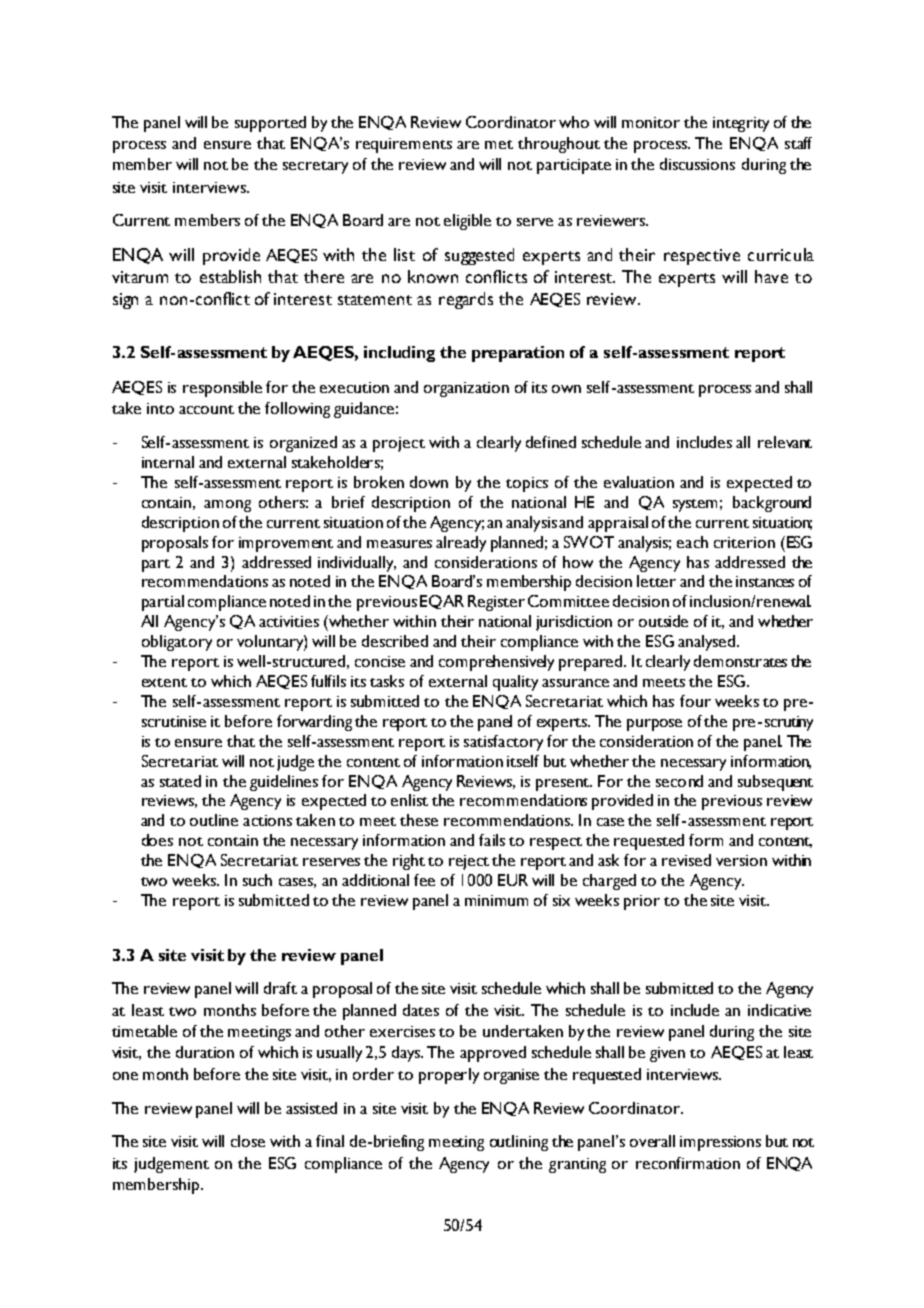 The image size is (924, 1308). What do you see at coordinates (708, 643) in the screenshot?
I see `analysed` at bounding box center [708, 643].
